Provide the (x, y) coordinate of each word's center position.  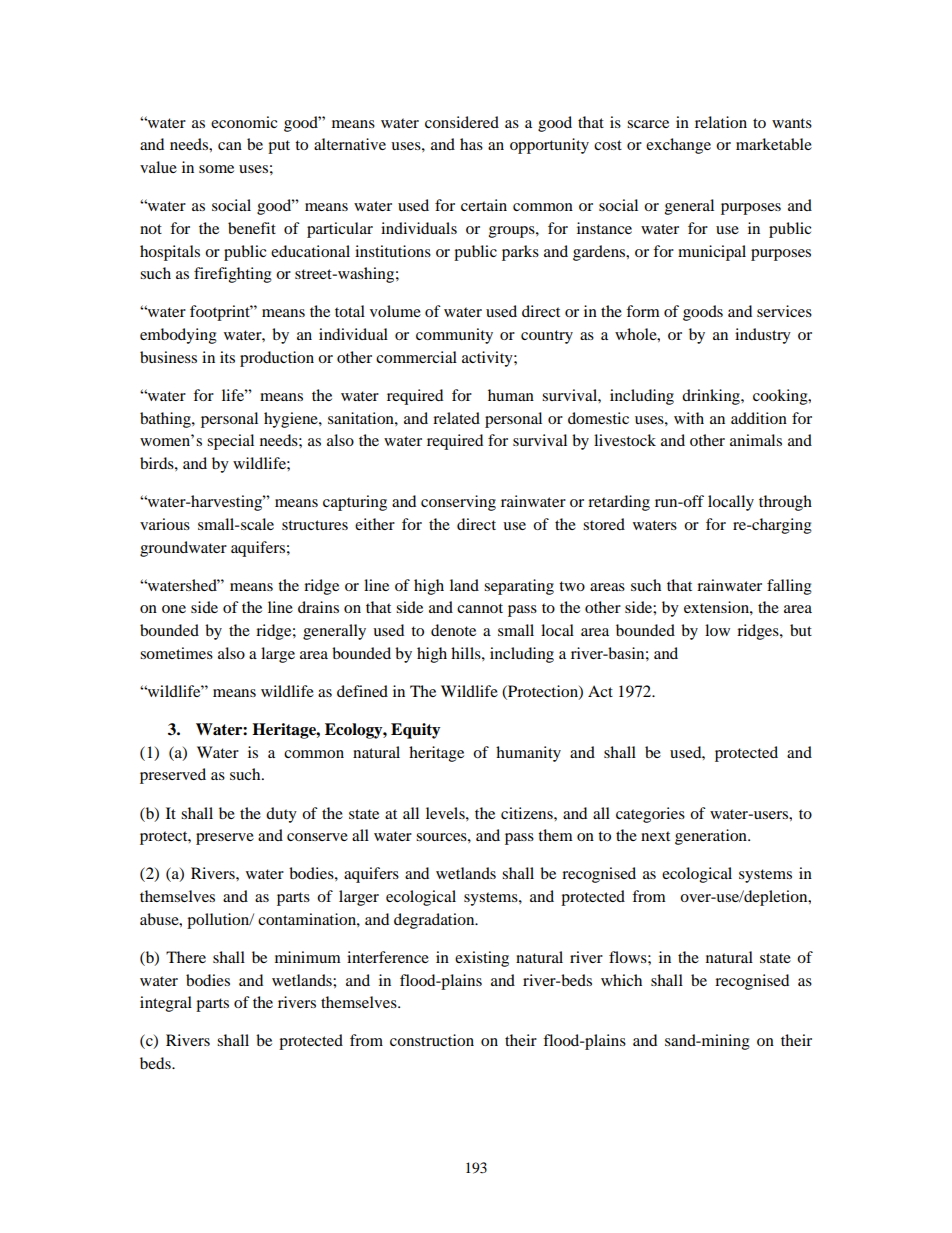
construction (432, 1040)
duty (281, 815)
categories (650, 815)
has (471, 144)
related (456, 418)
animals (756, 440)
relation (721, 122)
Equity (416, 731)
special (230, 442)
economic (244, 122)
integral (166, 1004)
